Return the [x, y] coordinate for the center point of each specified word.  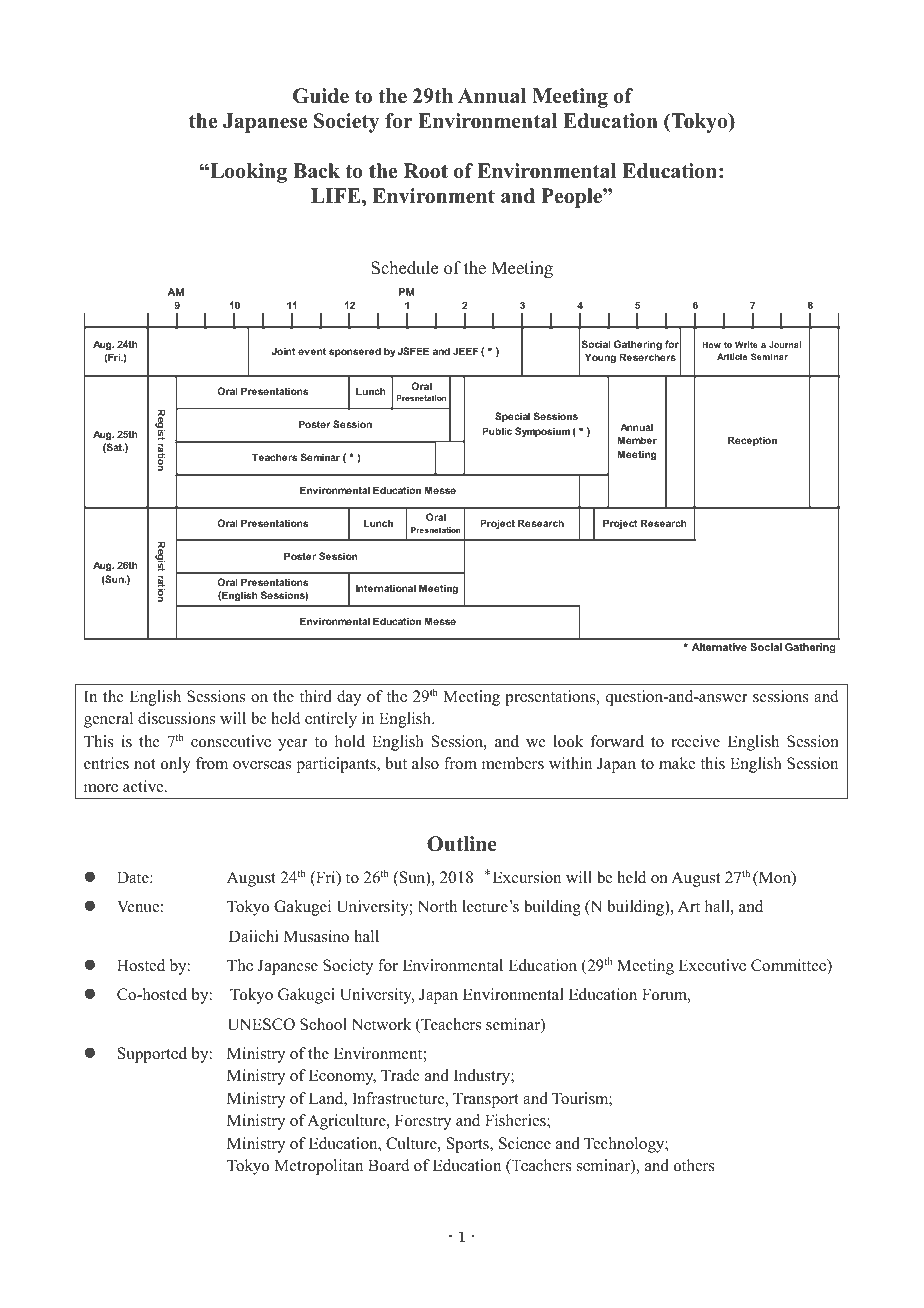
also [425, 763]
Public [497, 431]
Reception [752, 441]
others [694, 1165]
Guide [321, 96]
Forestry [423, 1122]
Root [426, 171]
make [677, 763]
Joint [283, 351]
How [711, 344]
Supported [152, 1055]
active [144, 786]
